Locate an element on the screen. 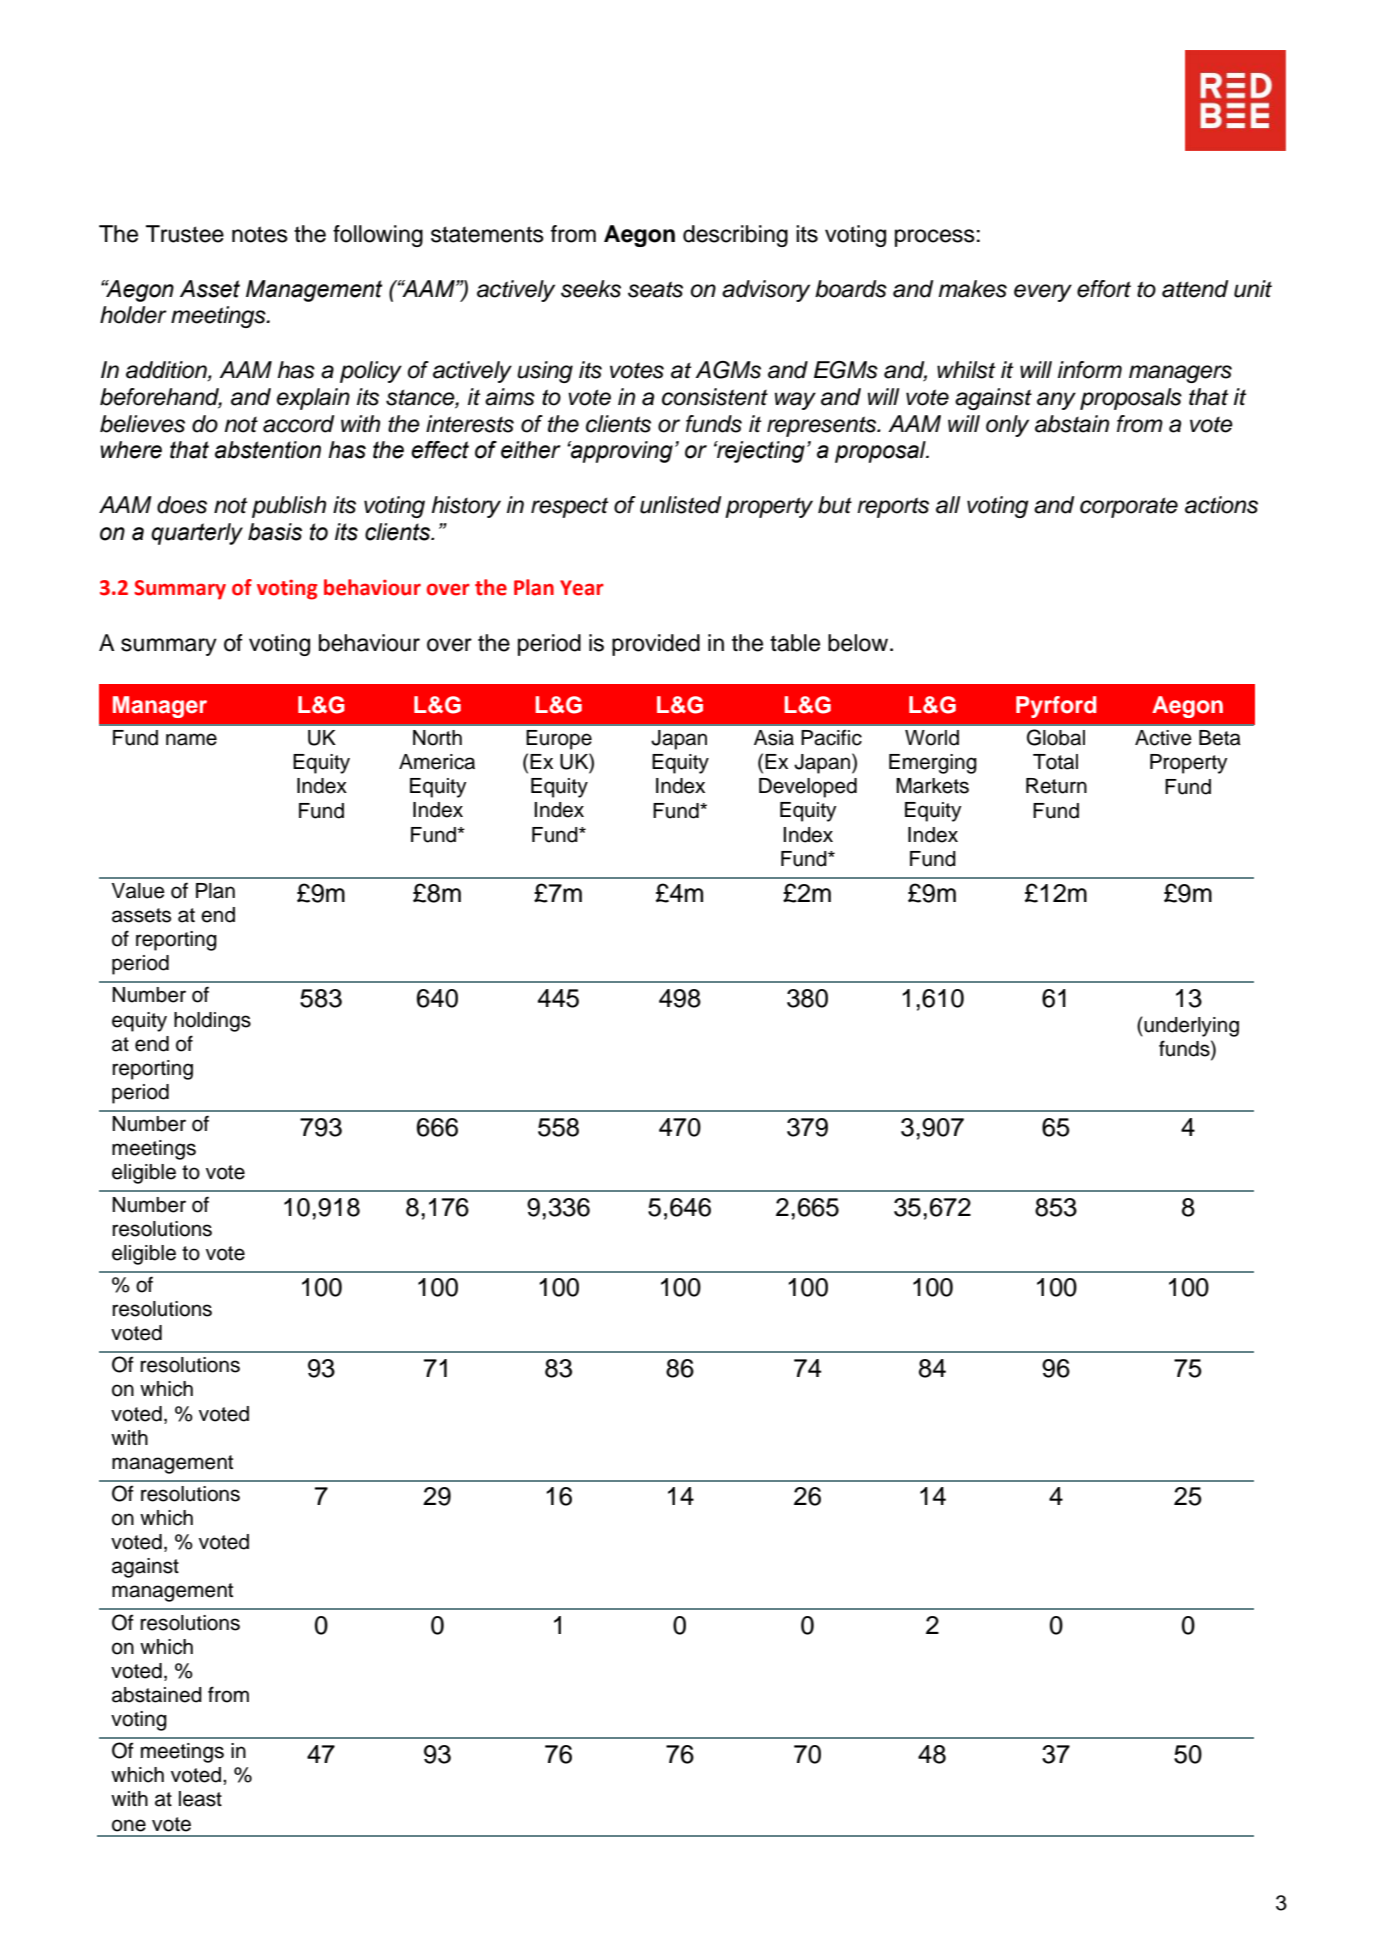 The height and width of the screenshot is (1960, 1386). holdings is located at coordinates (212, 1022).
